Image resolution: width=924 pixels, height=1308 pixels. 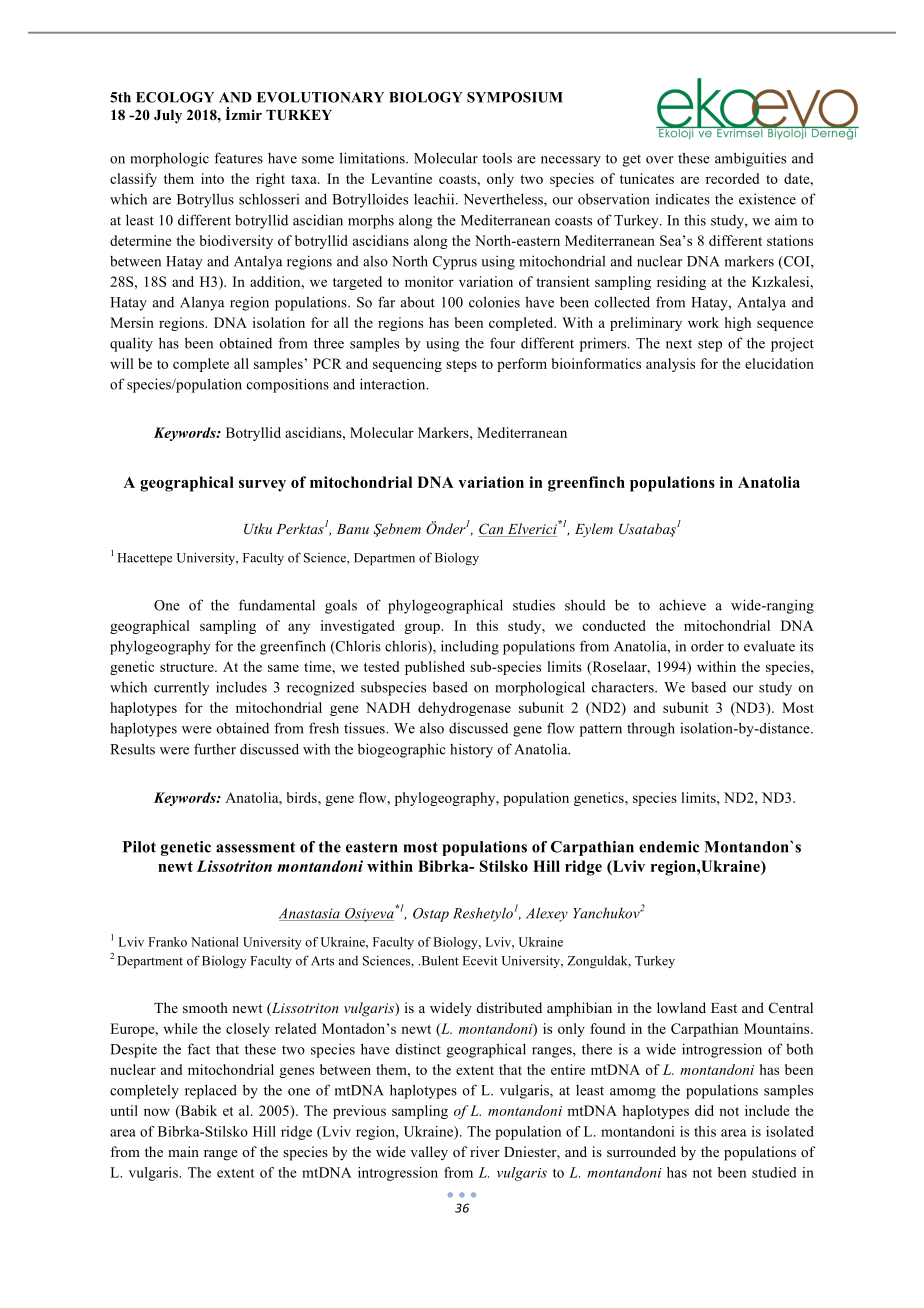 I want to click on main, so click(x=183, y=1151).
